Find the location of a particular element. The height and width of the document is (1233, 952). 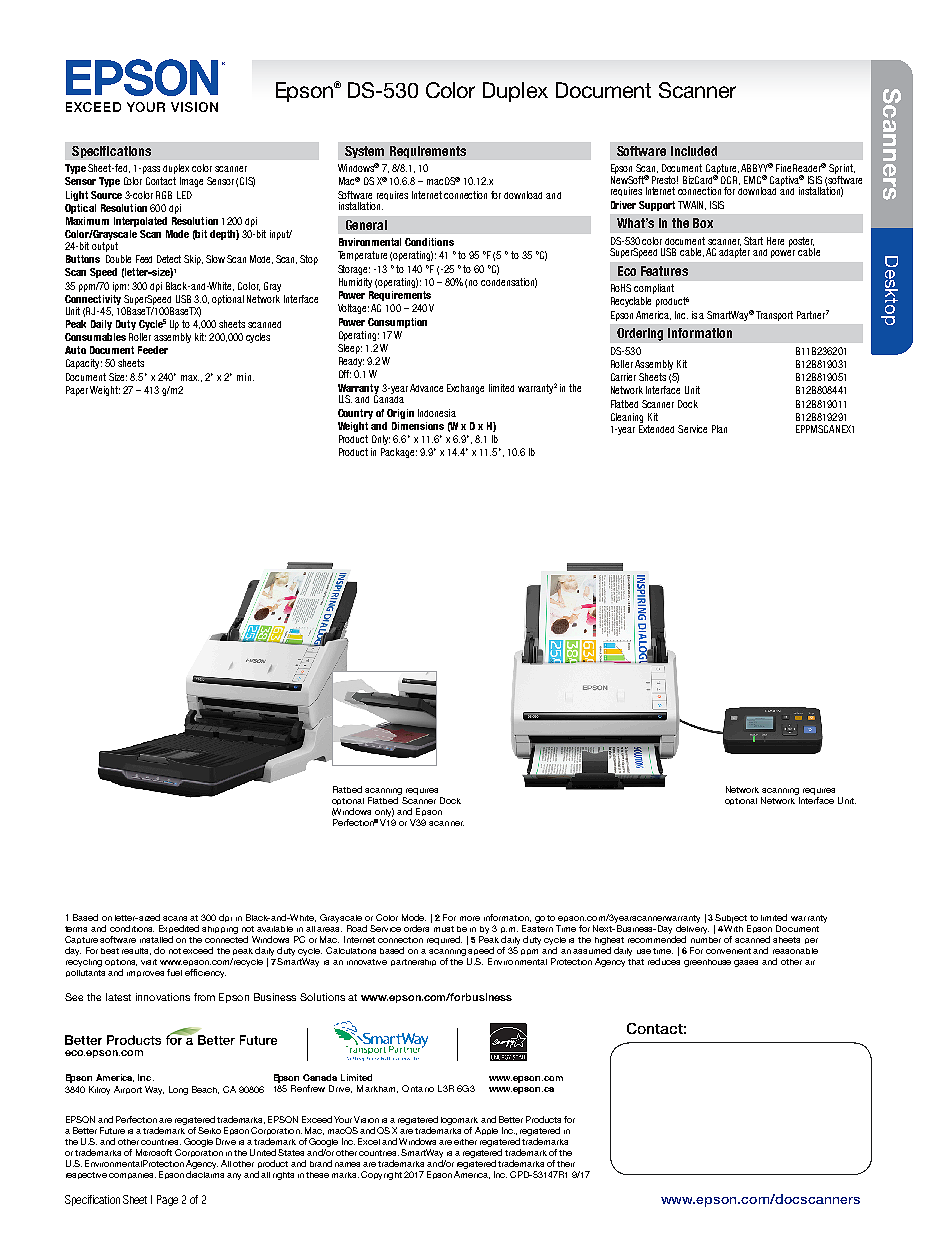

Paper is located at coordinates (77, 391).
